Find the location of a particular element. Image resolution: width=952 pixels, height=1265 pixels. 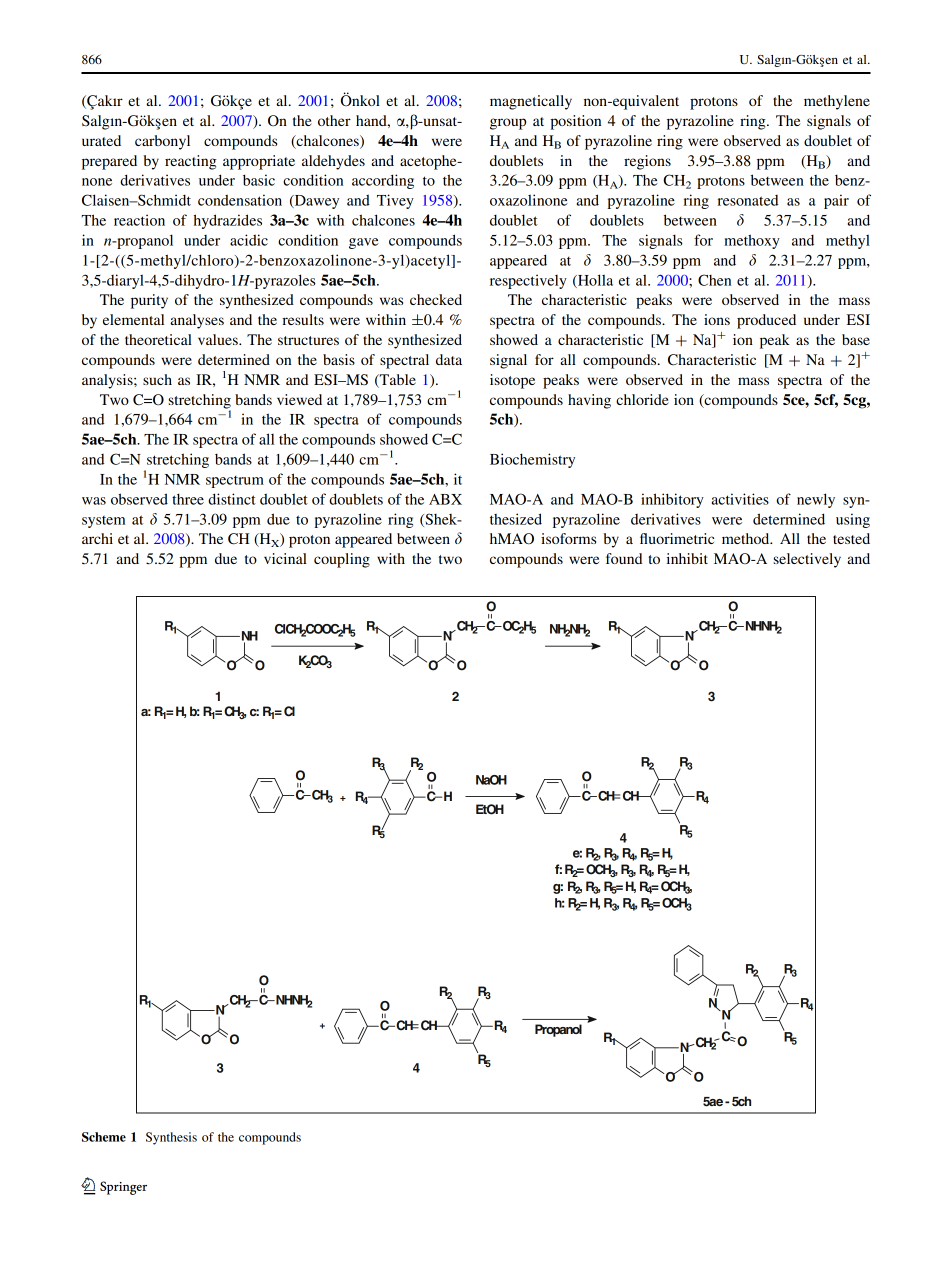

selectively is located at coordinates (807, 560).
